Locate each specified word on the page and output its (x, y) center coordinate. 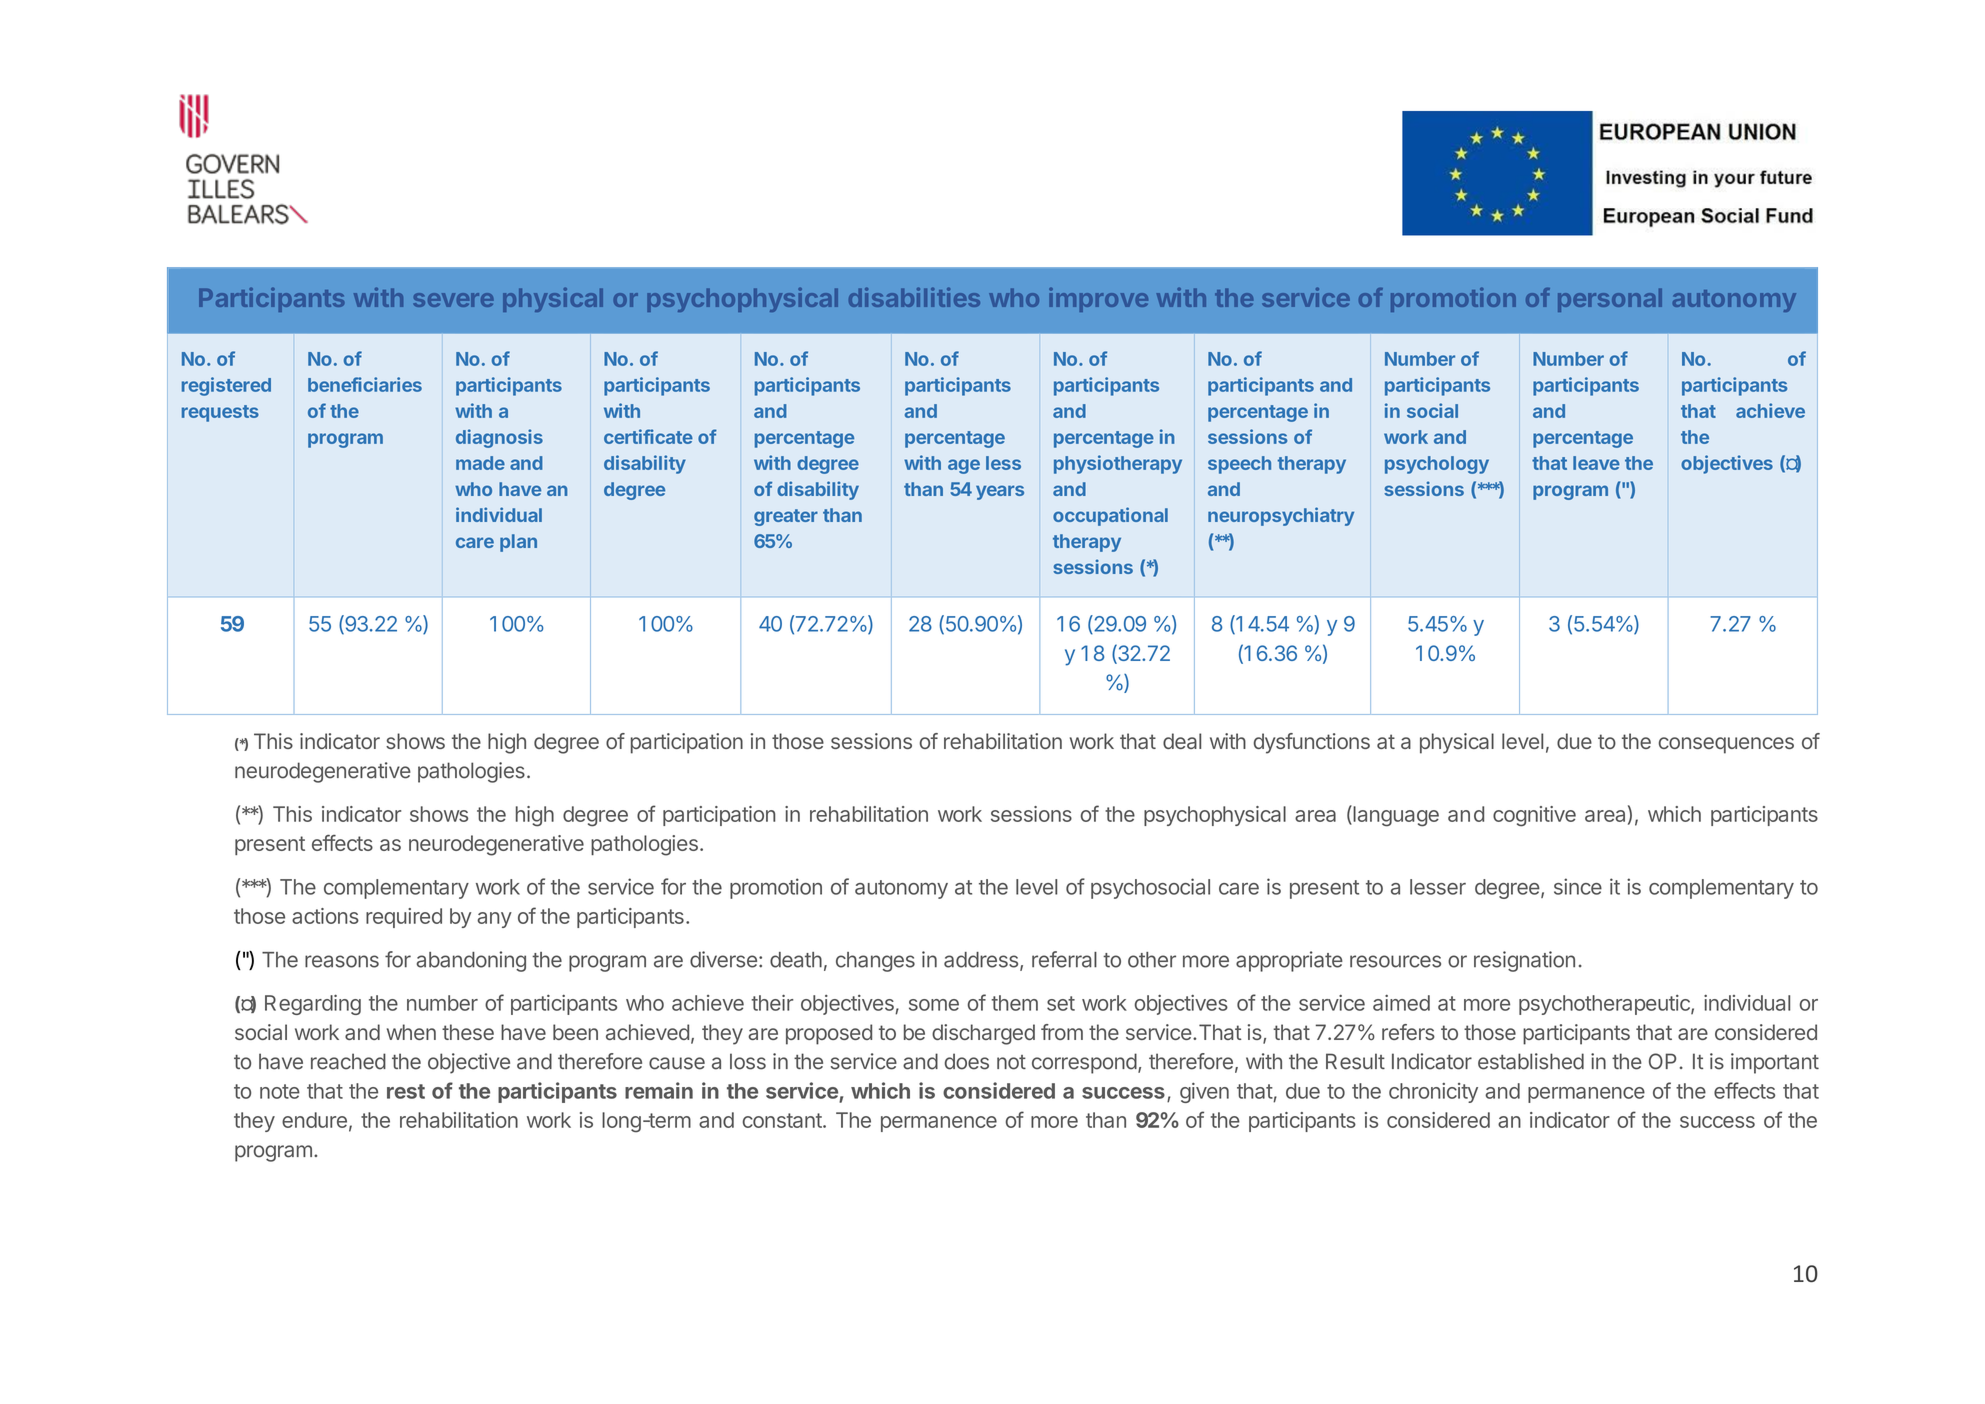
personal (1610, 300)
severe (454, 300)
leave (1596, 463)
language (1395, 816)
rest (406, 1091)
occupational (1110, 516)
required (404, 918)
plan (518, 543)
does (967, 1061)
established (1531, 1061)
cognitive (1534, 816)
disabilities (914, 297)
